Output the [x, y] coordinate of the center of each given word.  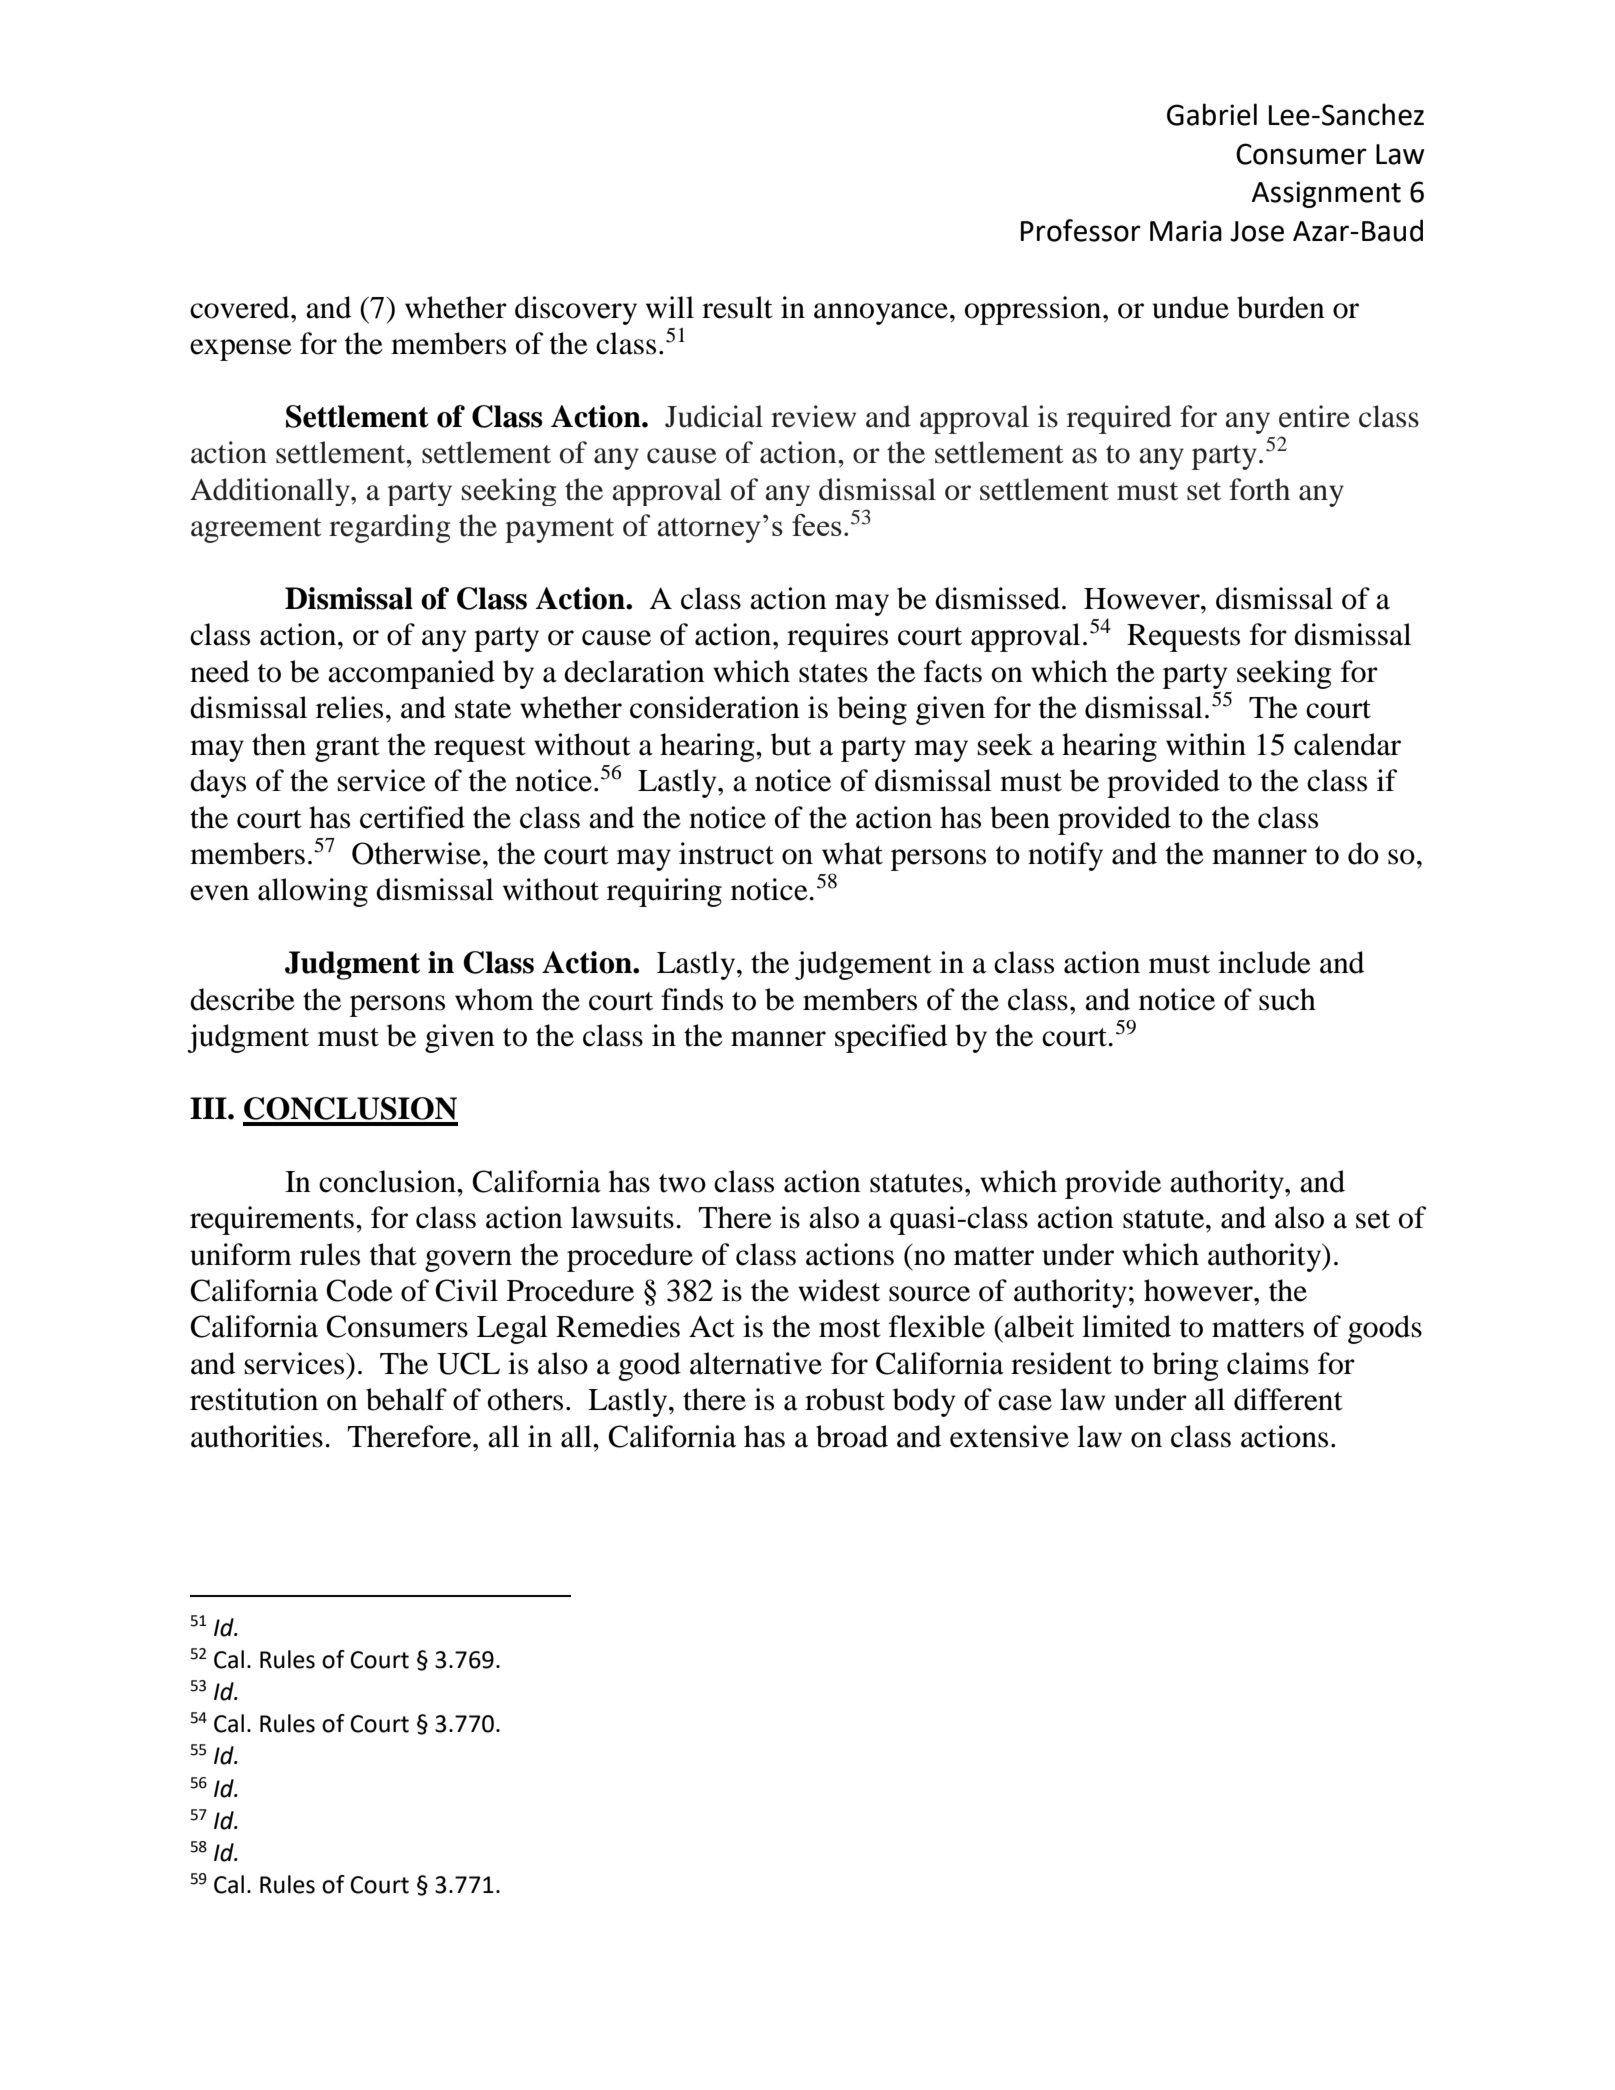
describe [242, 999]
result [737, 307]
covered [241, 307]
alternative [756, 1363]
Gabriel [1212, 114]
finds [692, 999]
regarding [389, 528]
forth [1259, 489]
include [1264, 962]
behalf [406, 1399]
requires [837, 637]
